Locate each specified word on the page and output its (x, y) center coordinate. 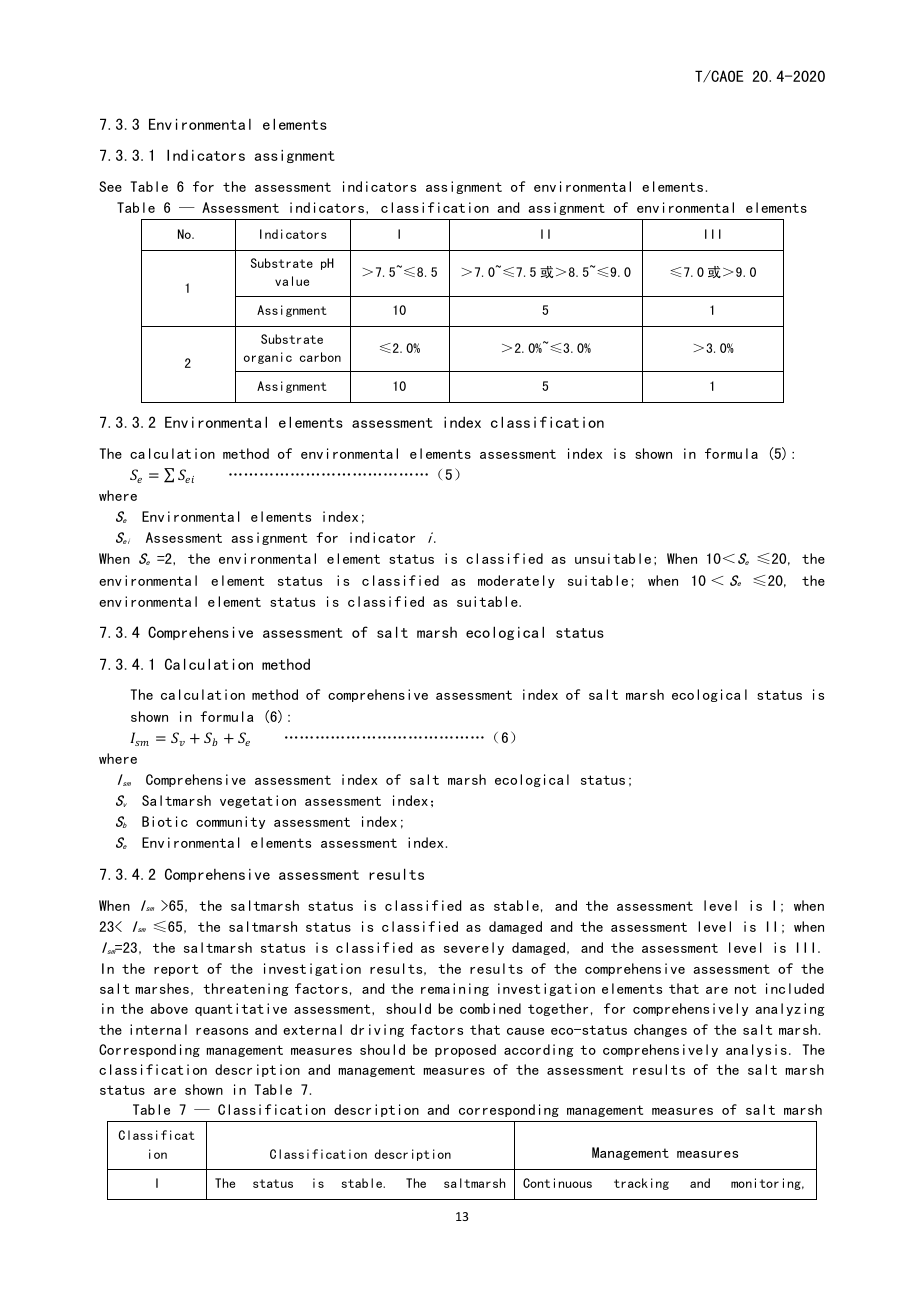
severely (474, 948)
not (745, 989)
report (176, 970)
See (110, 186)
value (292, 281)
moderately (516, 581)
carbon (320, 357)
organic (268, 358)
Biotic (165, 821)
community (230, 822)
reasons (222, 1031)
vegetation (258, 801)
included (795, 988)
